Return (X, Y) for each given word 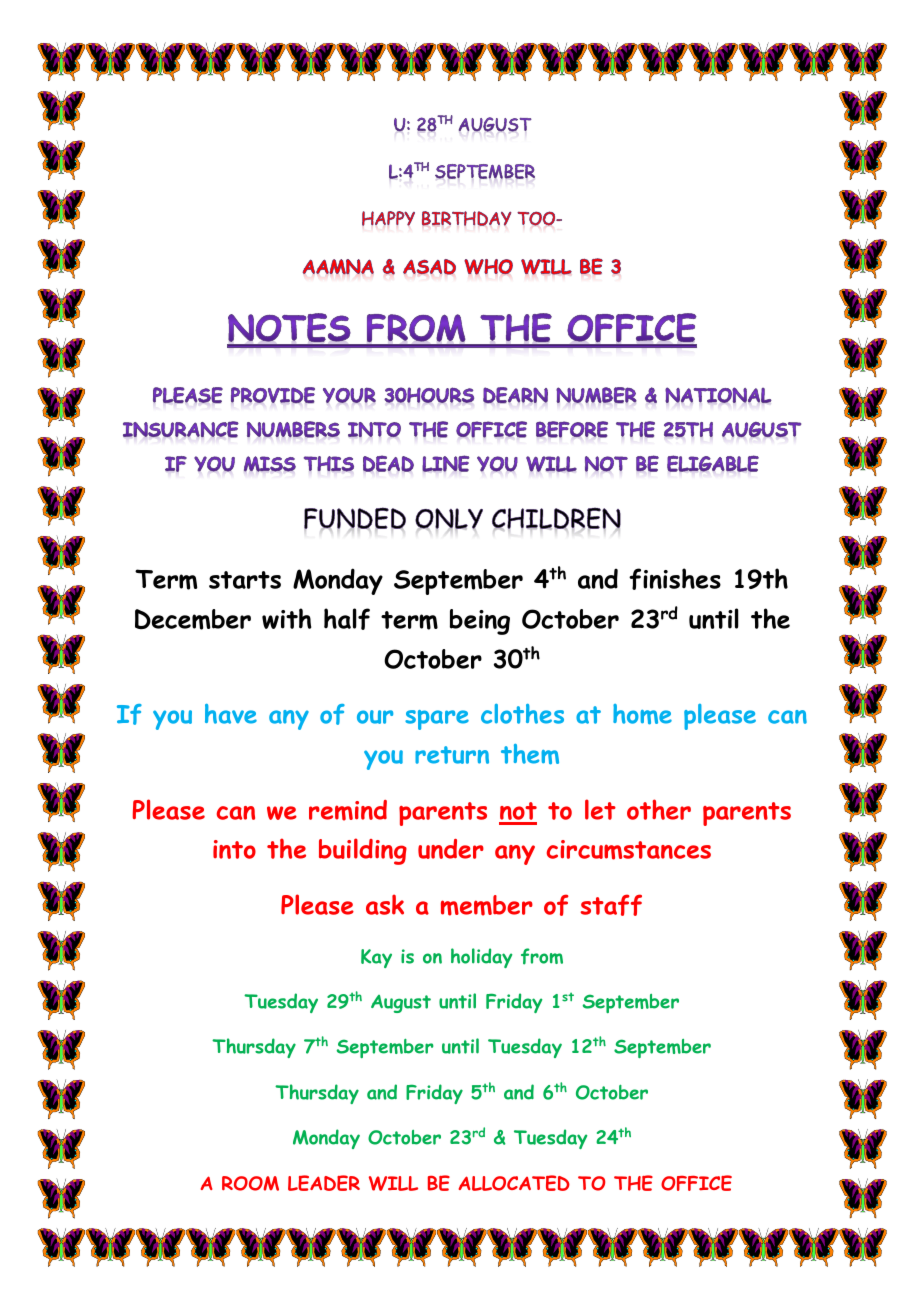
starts (245, 580)
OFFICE (696, 1183)
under (451, 849)
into (234, 849)
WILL (393, 1183)
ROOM (250, 1183)
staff (611, 905)
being (480, 622)
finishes (675, 579)
